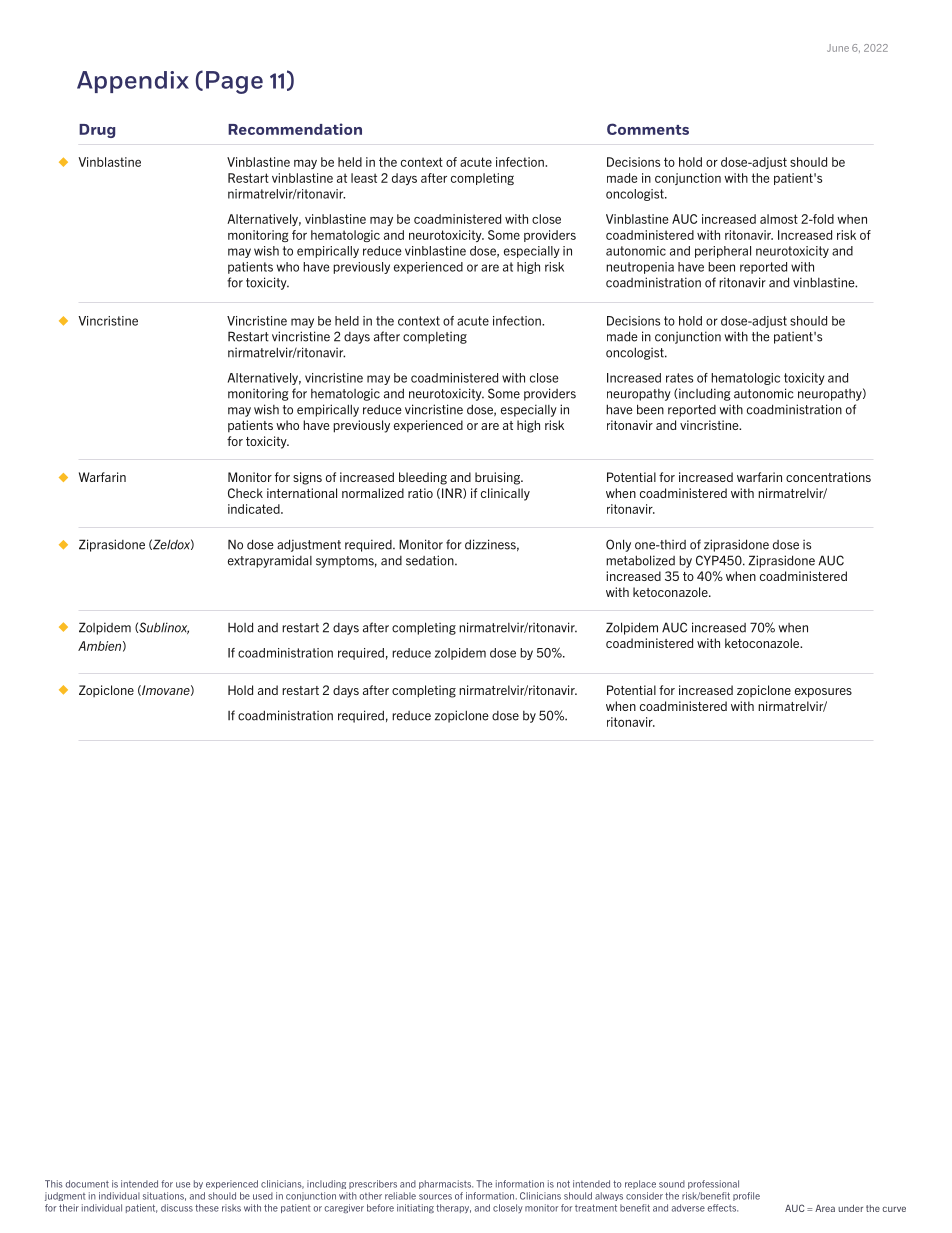  I want to click on rates, so click(679, 378).
